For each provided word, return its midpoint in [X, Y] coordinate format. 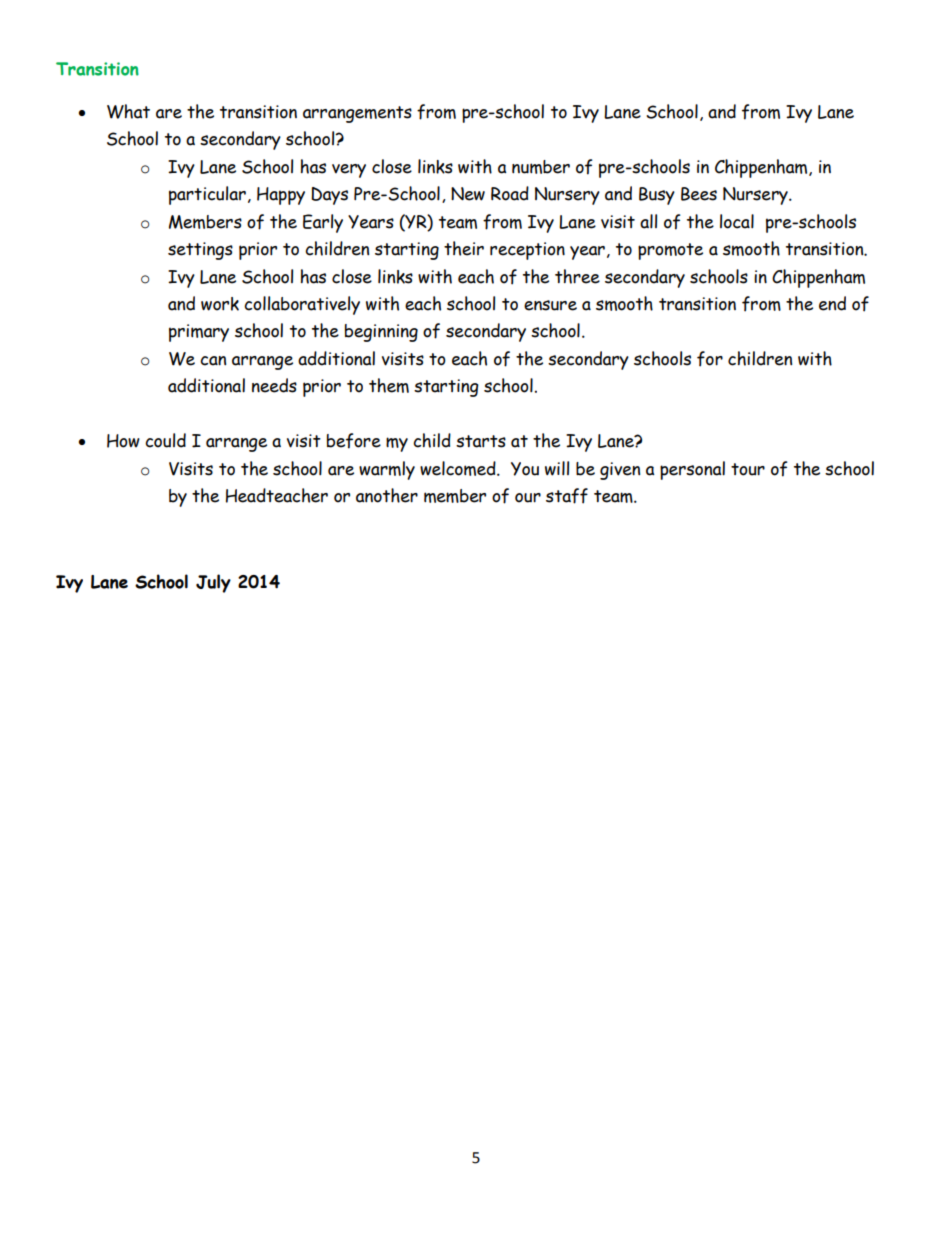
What [128, 111]
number [541, 167]
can [213, 361]
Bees [699, 194]
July [213, 583]
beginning [381, 333]
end [832, 303]
